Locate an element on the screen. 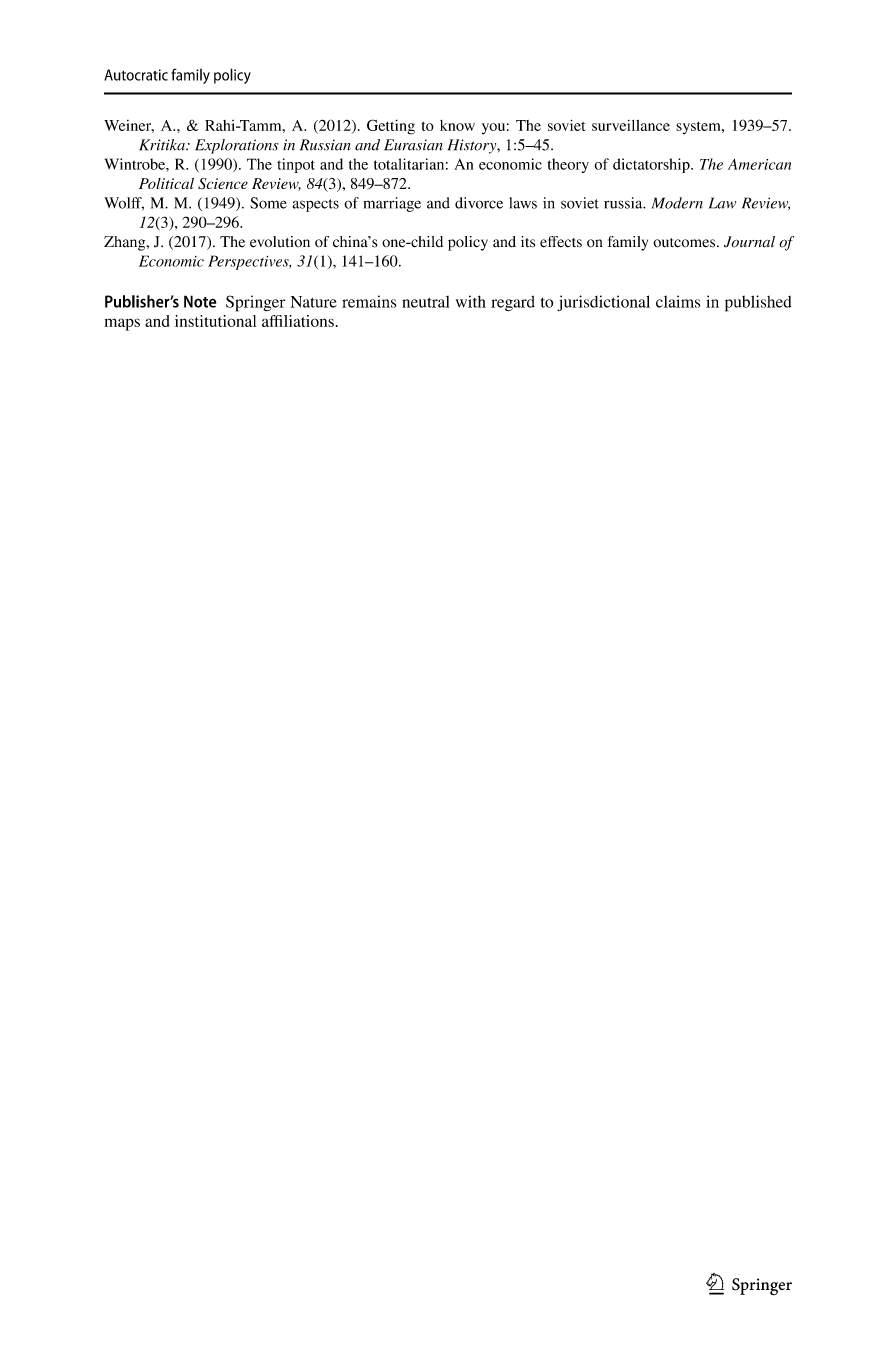 This screenshot has height=1359, width=896. outcomes is located at coordinates (685, 243).
